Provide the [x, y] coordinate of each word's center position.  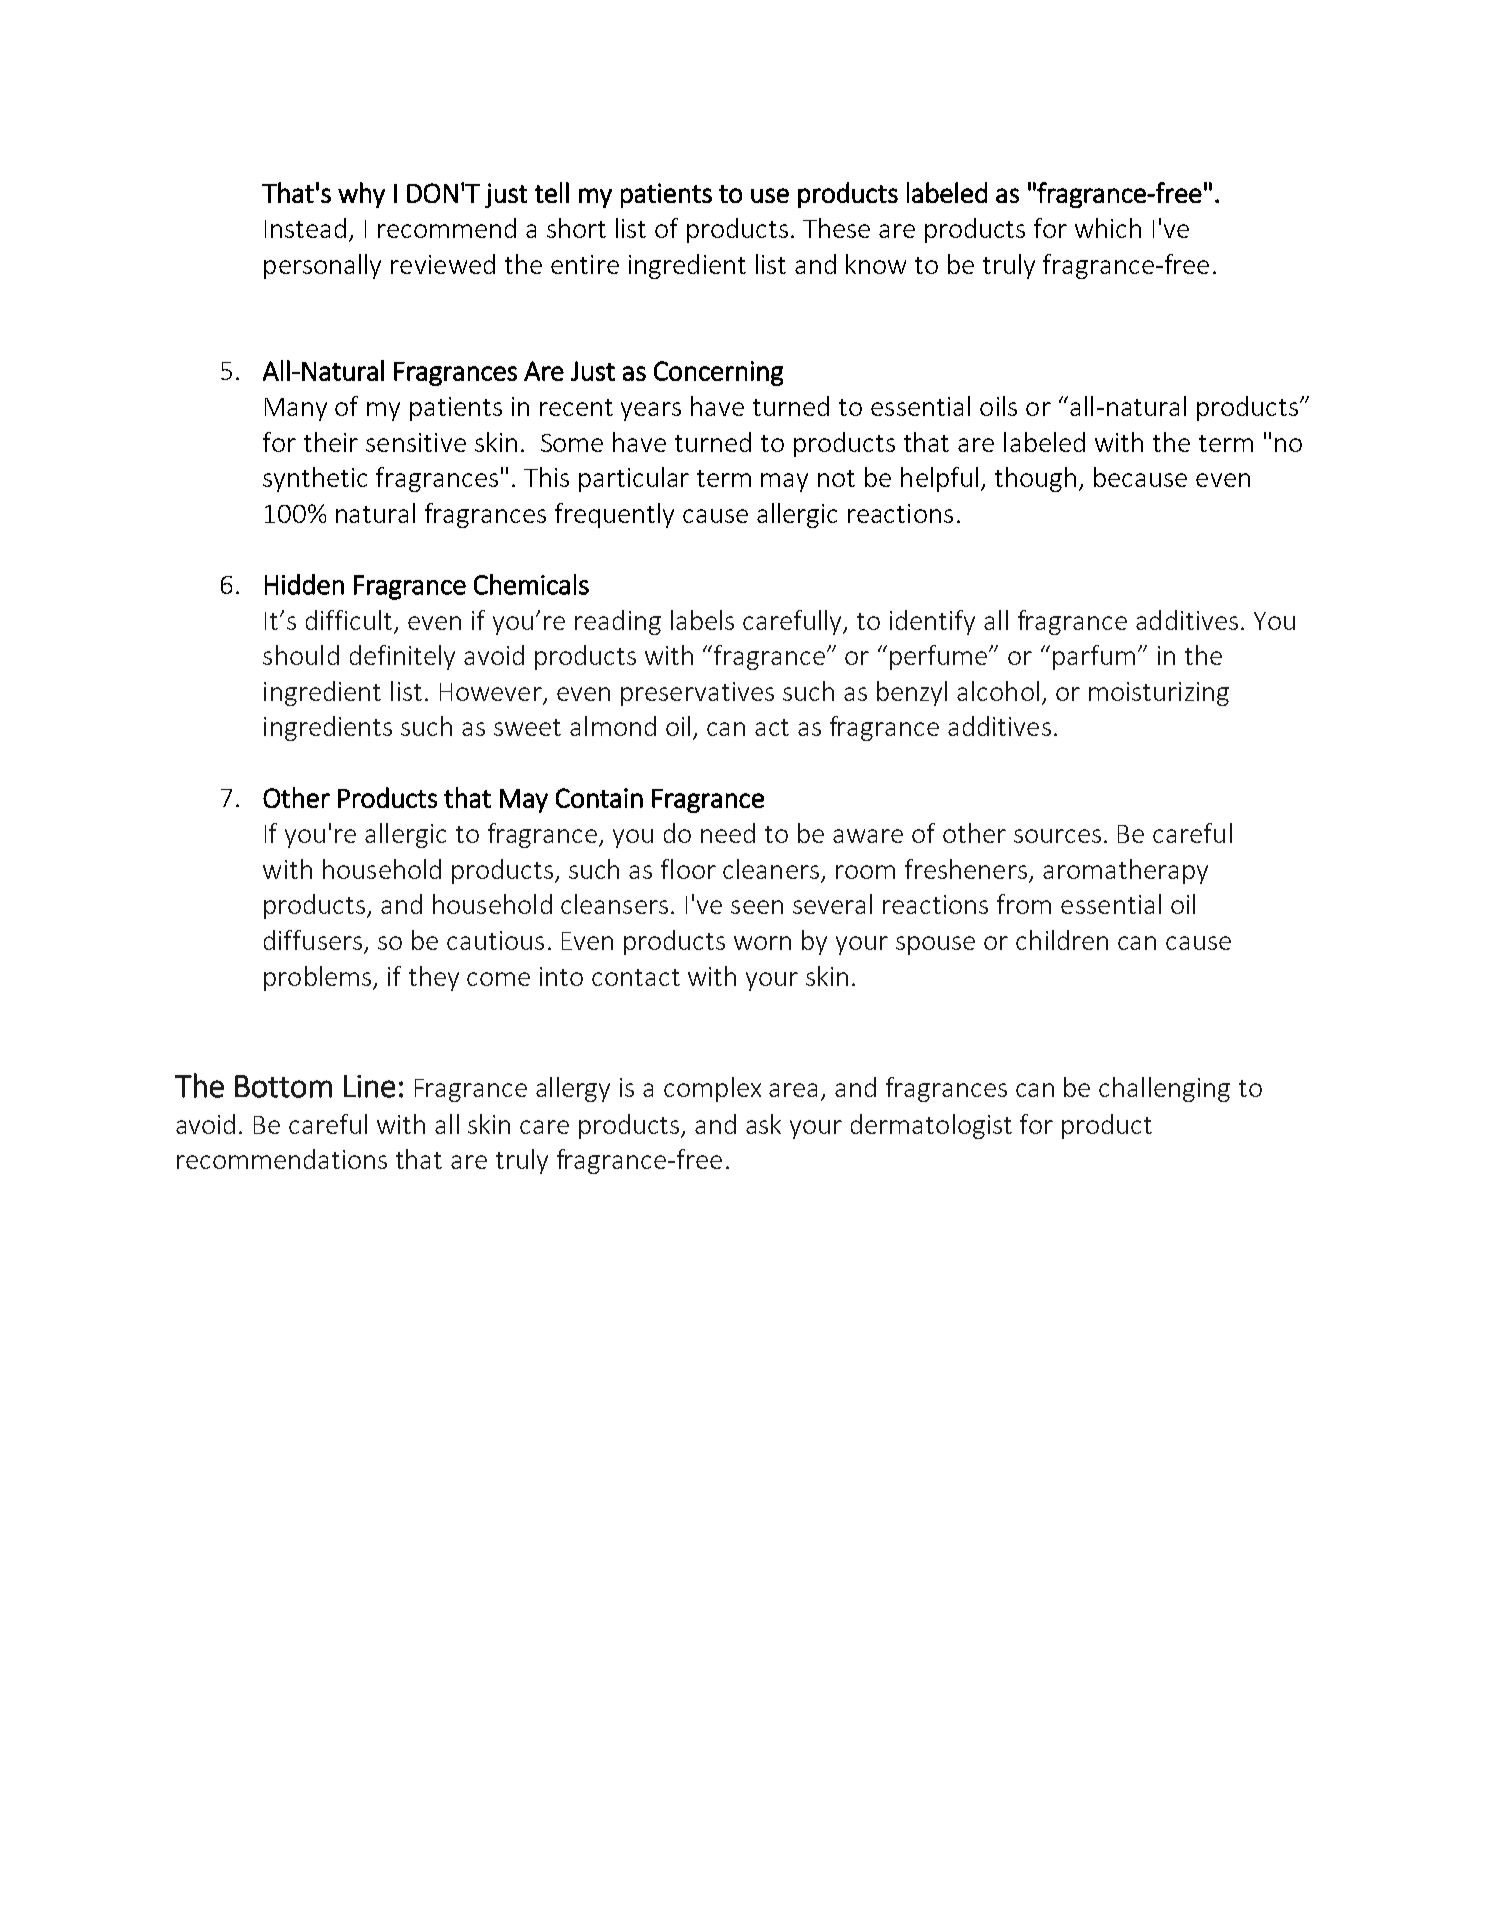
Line [369, 1086]
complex [712, 1089]
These [836, 228]
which [1108, 228]
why [361, 195]
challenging [1164, 1089]
